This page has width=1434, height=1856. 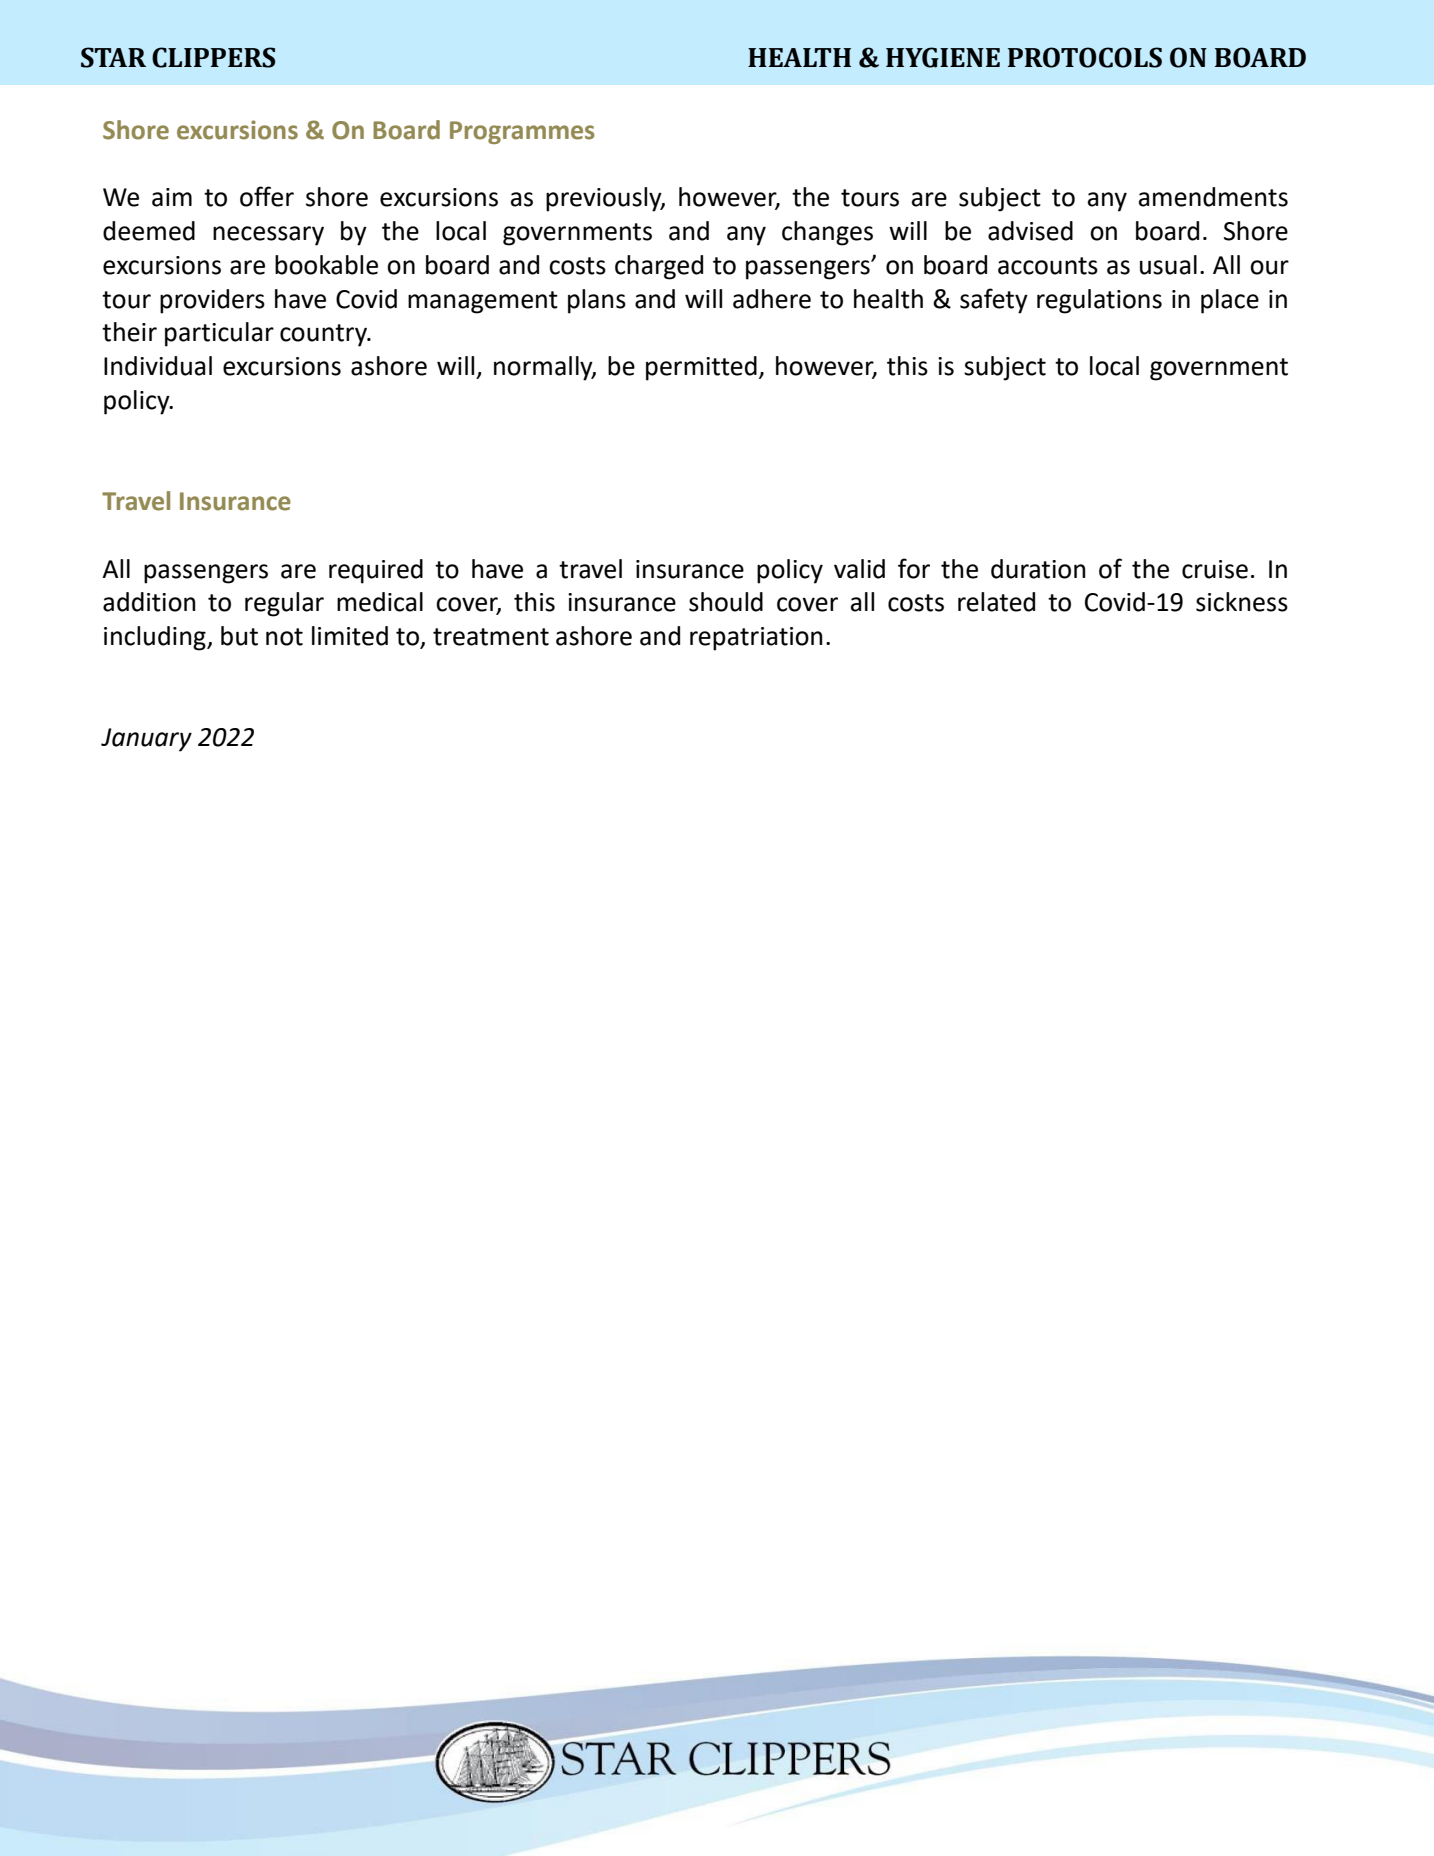 I want to click on permitted, so click(x=701, y=368).
